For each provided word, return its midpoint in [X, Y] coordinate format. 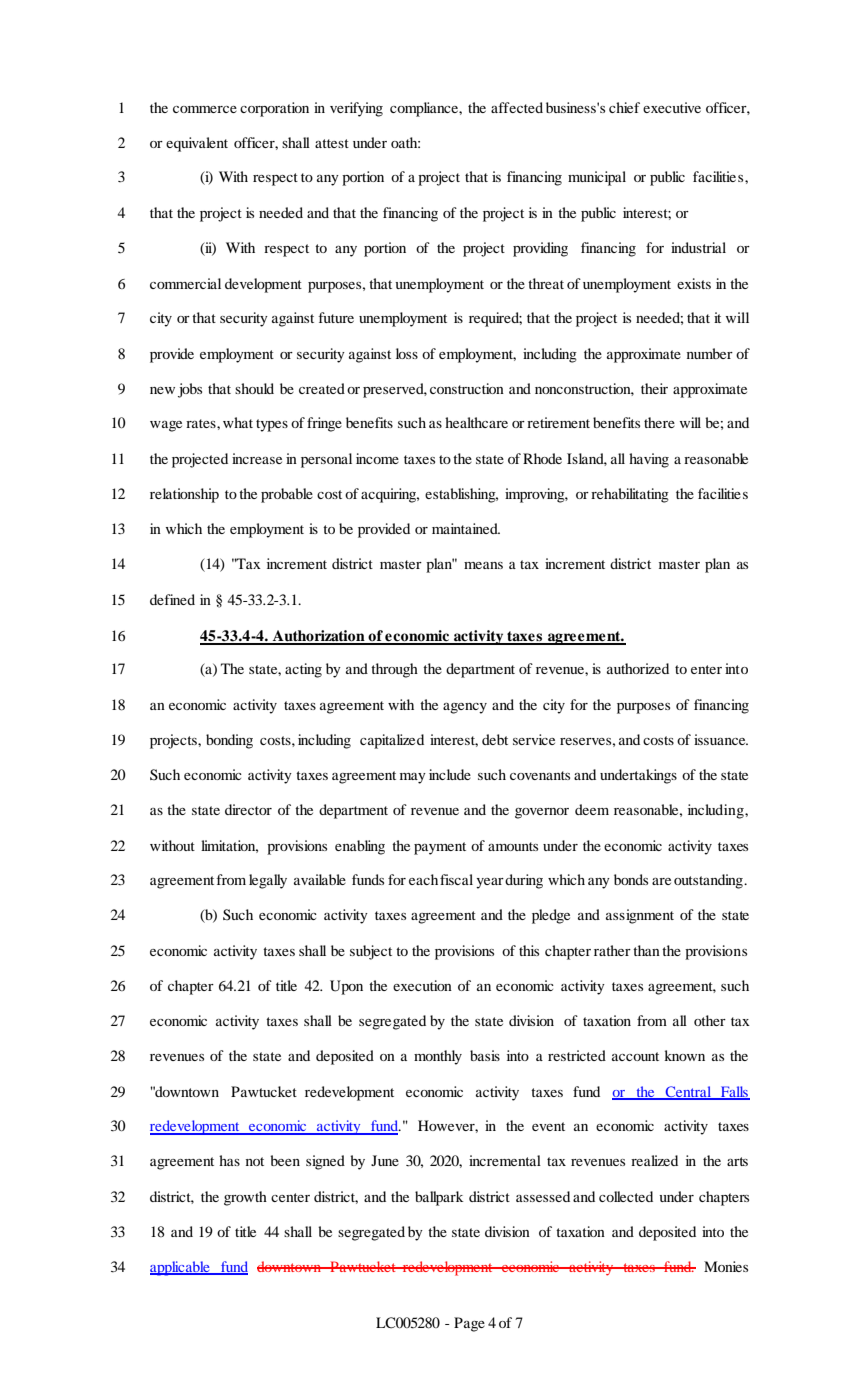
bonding [229, 741]
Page [469, 1324]
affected [517, 107]
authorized [638, 668]
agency [465, 708]
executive [672, 107]
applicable [181, 1268]
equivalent [197, 144]
